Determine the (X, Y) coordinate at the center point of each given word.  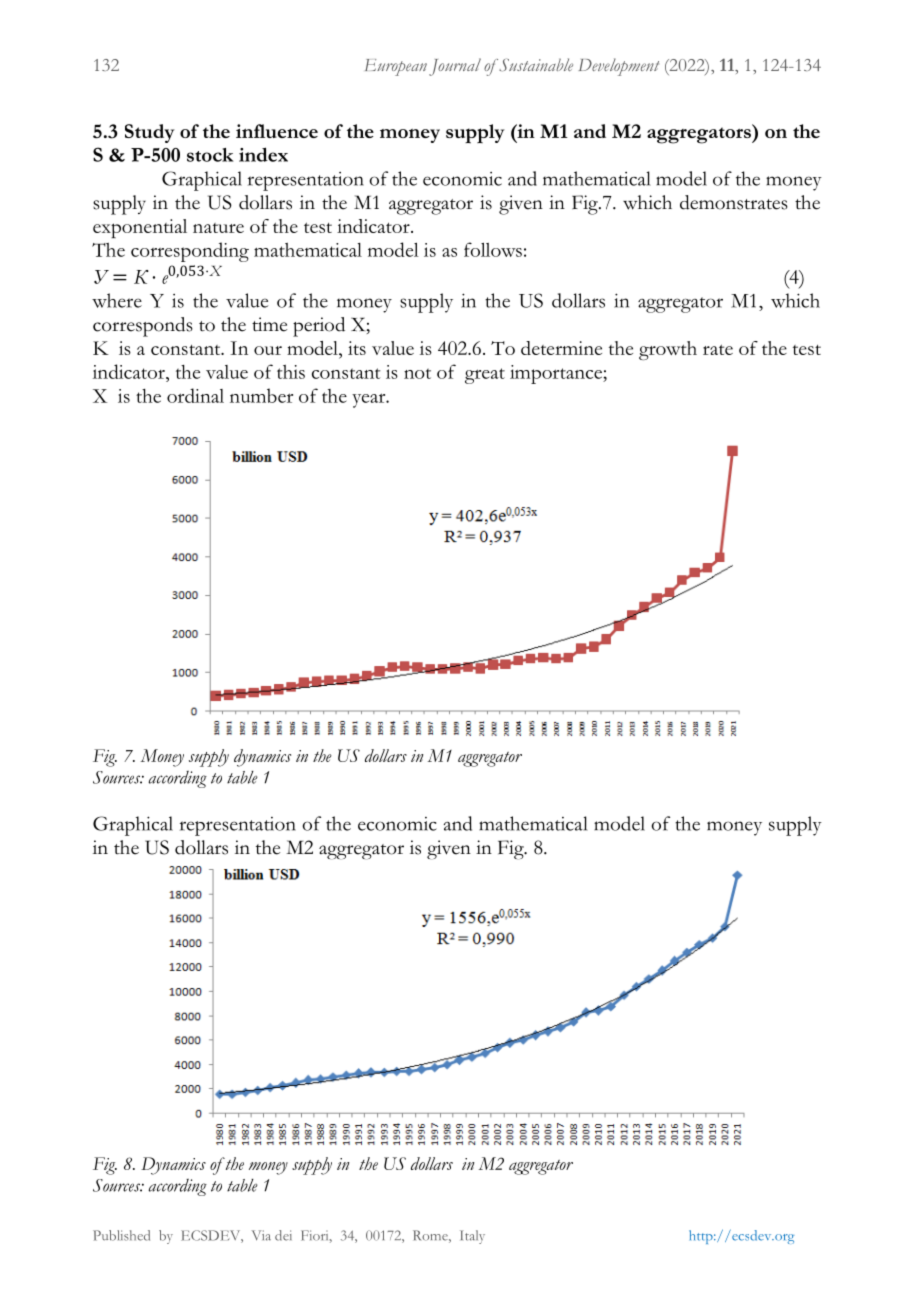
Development (618, 67)
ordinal (195, 395)
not (417, 373)
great (485, 376)
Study (150, 133)
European (396, 67)
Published (121, 1235)
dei (283, 1235)
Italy (472, 1237)
